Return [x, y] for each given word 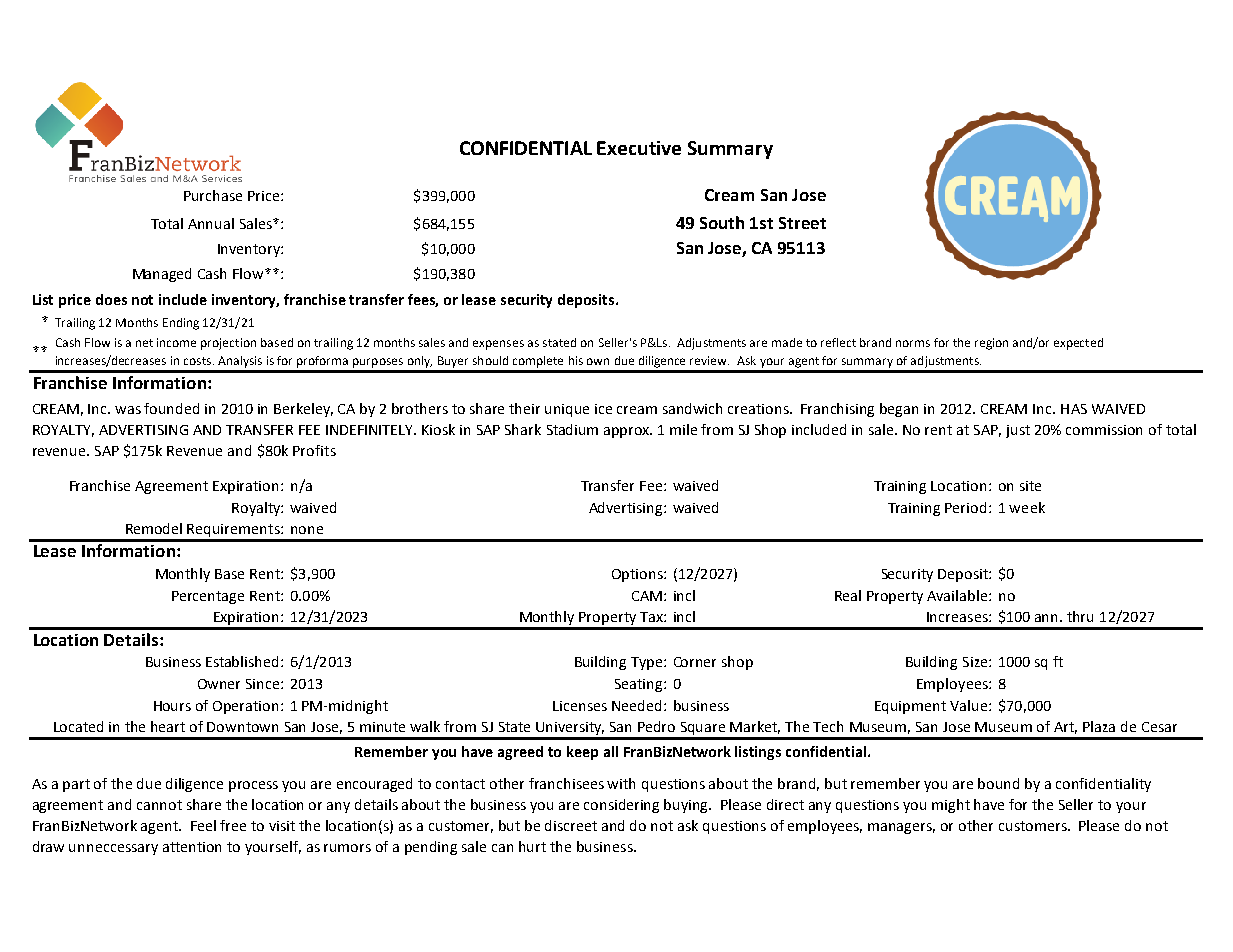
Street [802, 223]
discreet [571, 825]
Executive [639, 148]
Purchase [213, 195]
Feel [203, 825]
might [951, 806]
